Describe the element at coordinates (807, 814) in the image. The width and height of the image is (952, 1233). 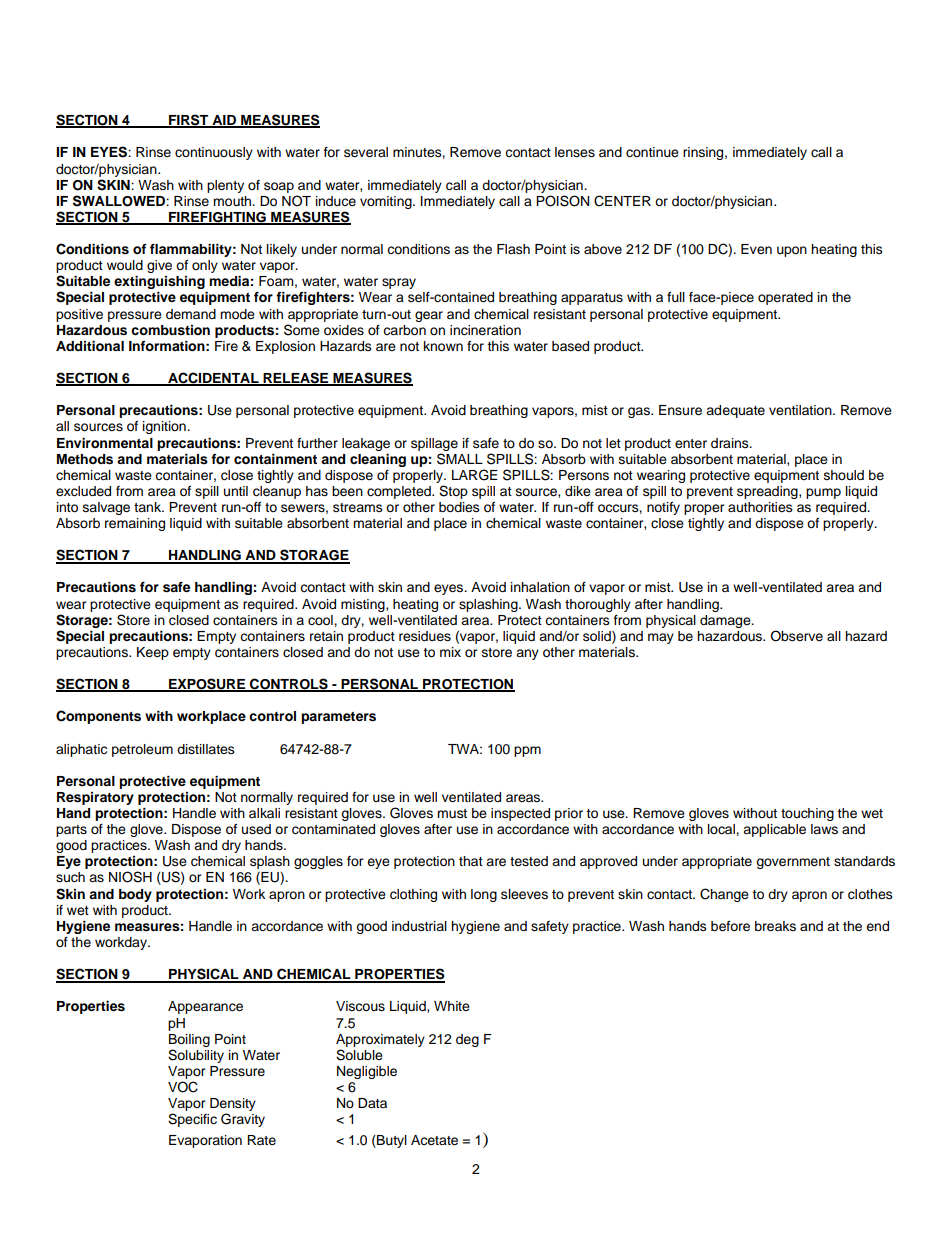
I see `touching` at that location.
